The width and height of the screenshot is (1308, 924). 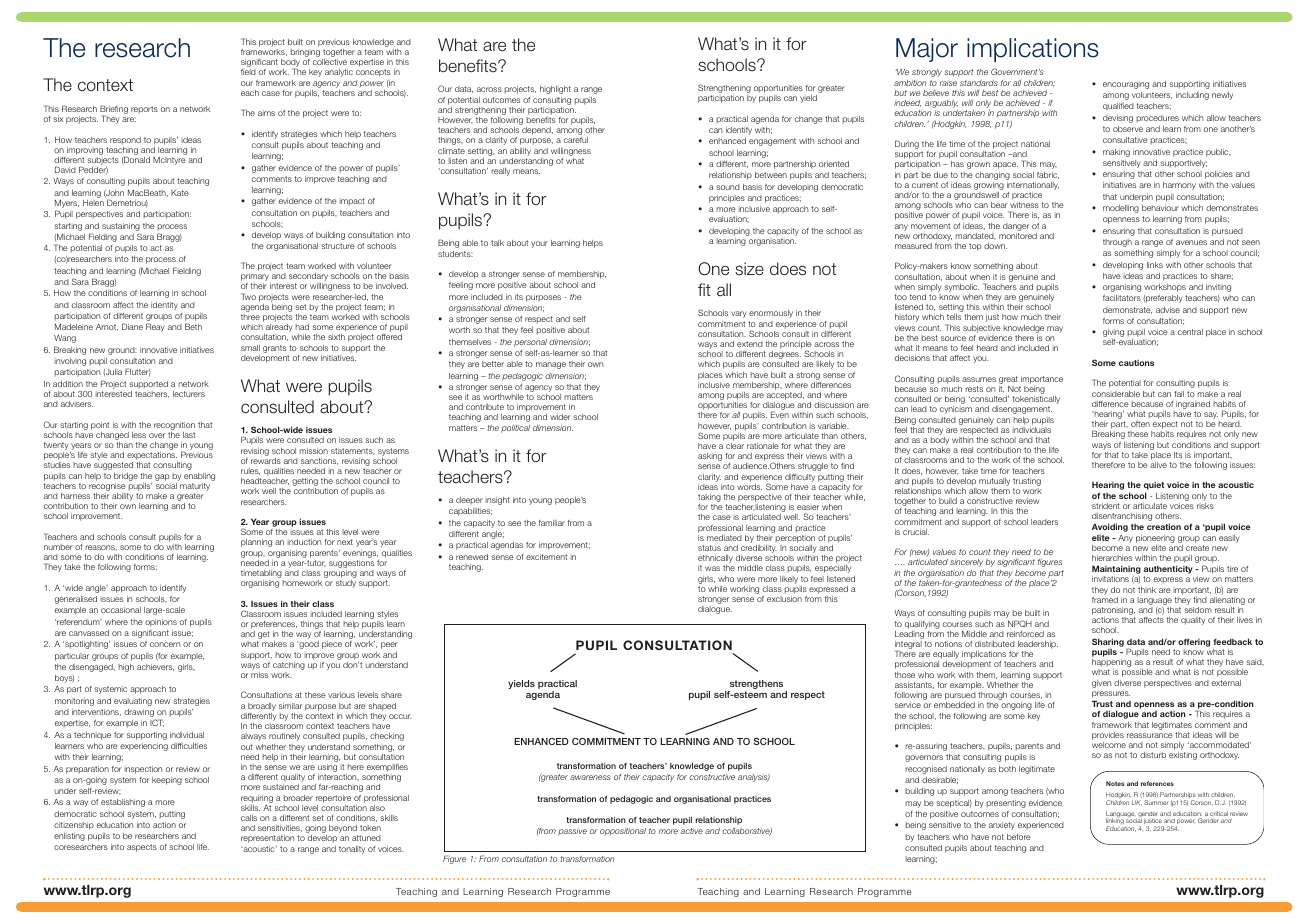 I want to click on careful, so click(x=576, y=140).
